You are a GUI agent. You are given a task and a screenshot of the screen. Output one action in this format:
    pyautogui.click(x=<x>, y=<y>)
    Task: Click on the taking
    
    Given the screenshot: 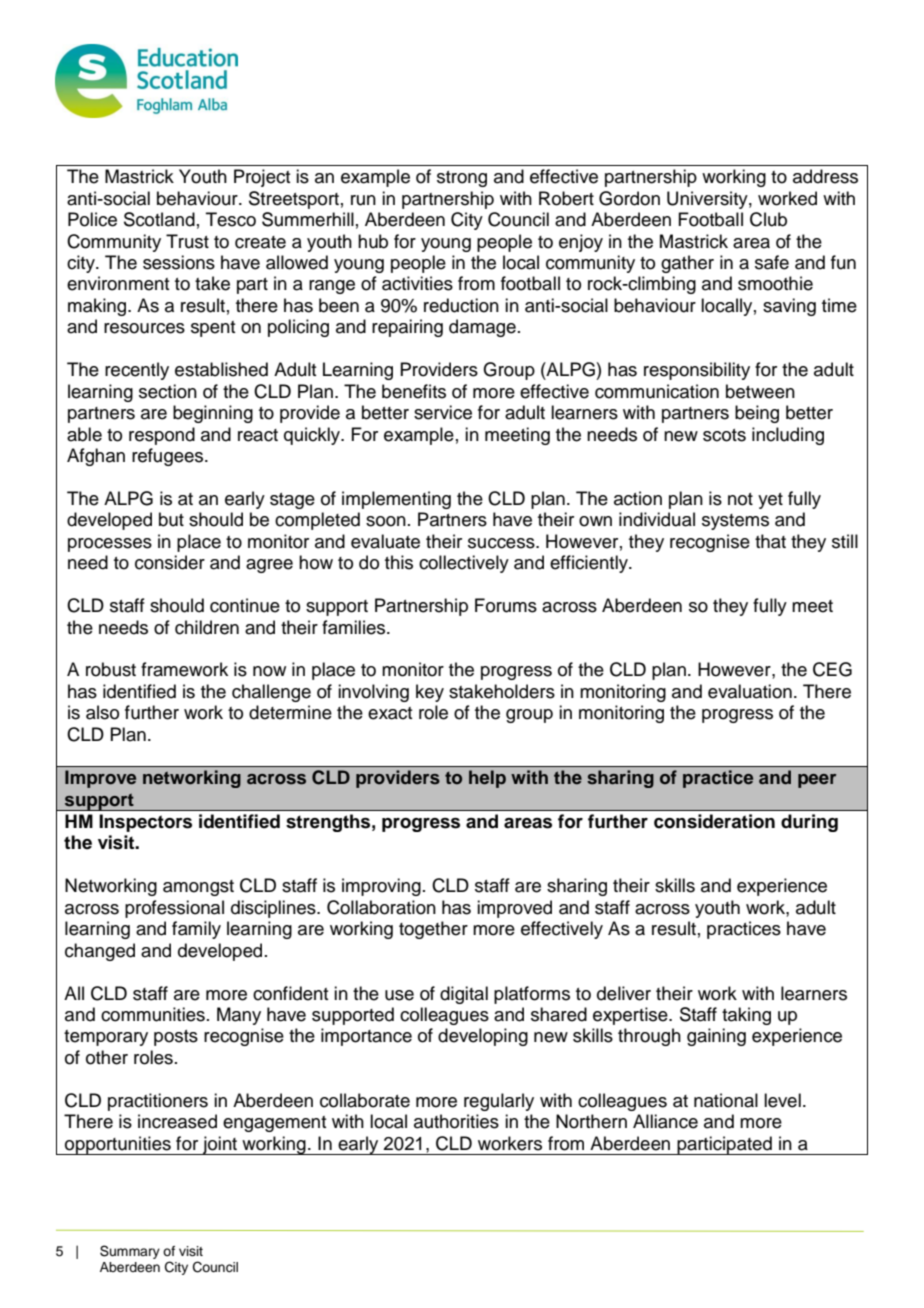 What is the action you would take?
    pyautogui.click(x=746, y=1016)
